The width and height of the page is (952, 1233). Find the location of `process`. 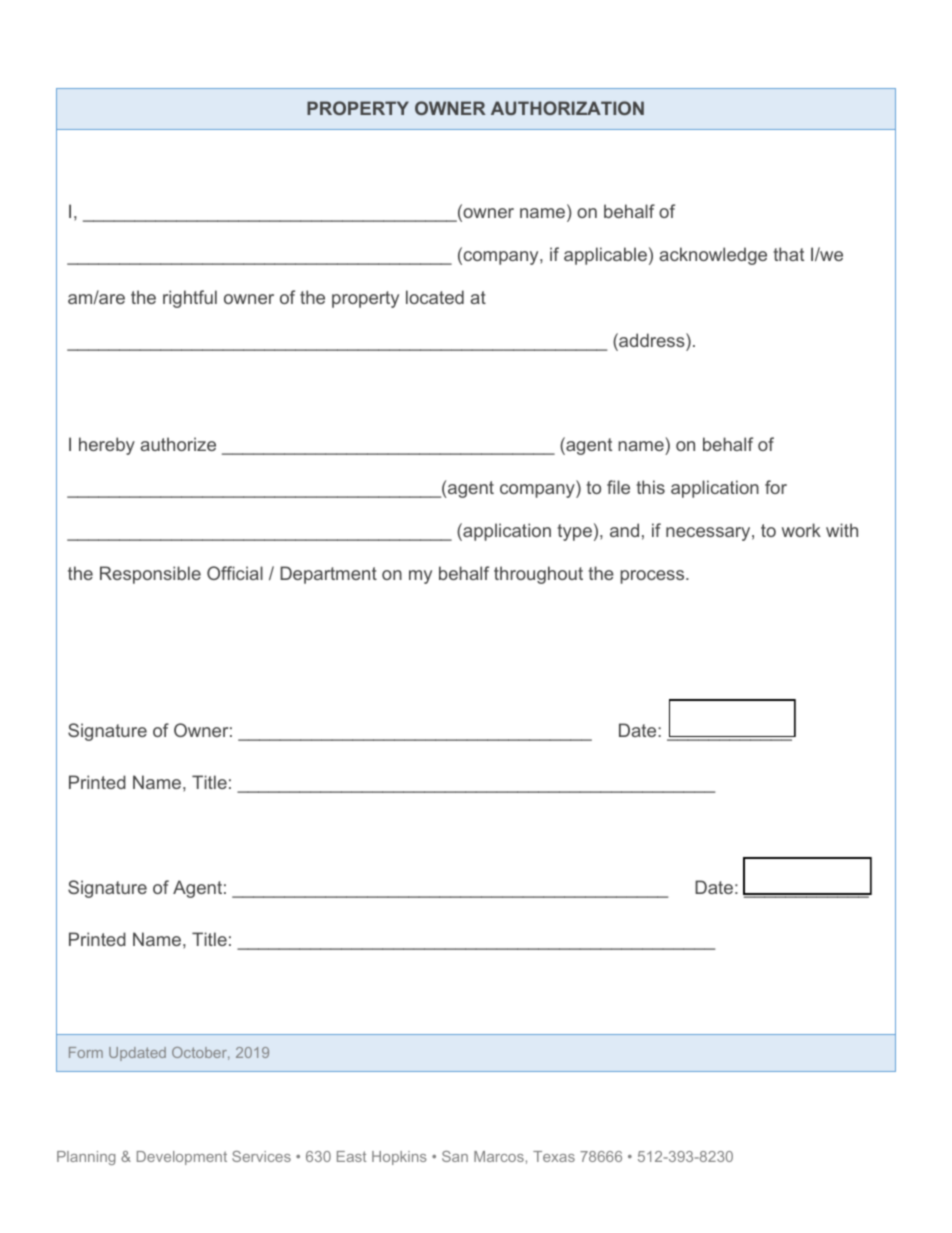

process is located at coordinates (653, 577).
